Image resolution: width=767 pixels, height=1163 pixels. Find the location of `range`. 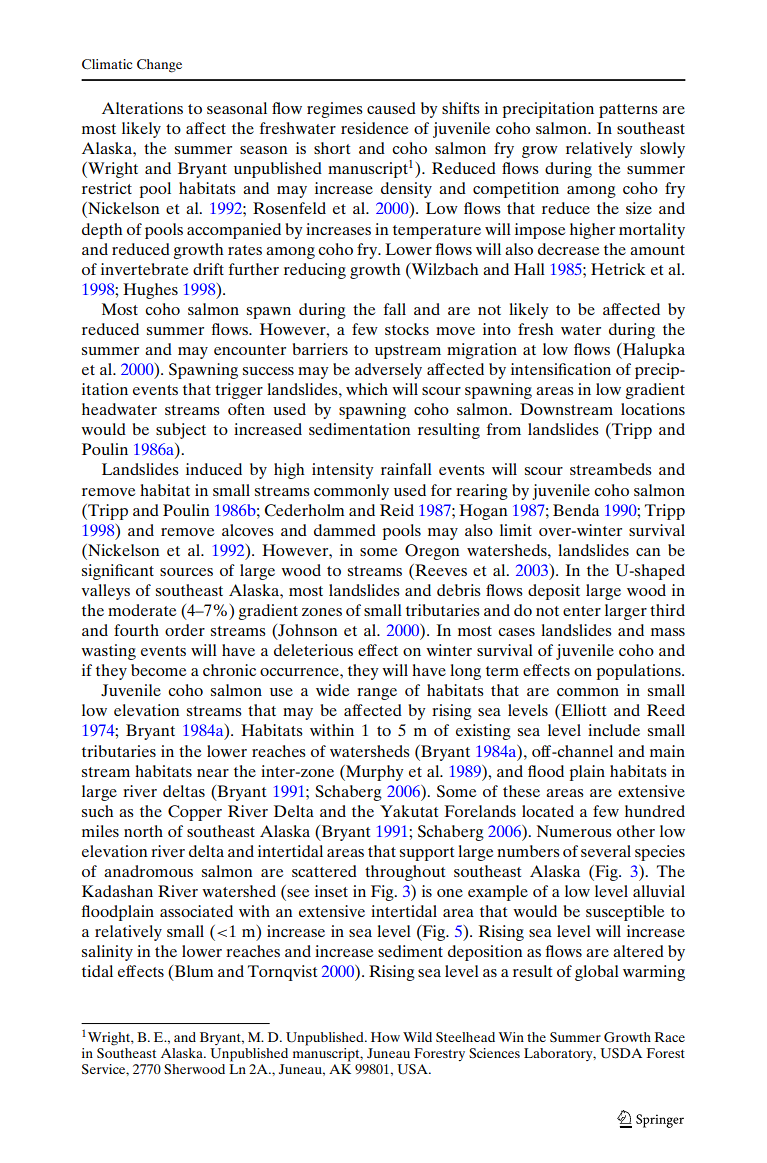

range is located at coordinates (377, 694).
